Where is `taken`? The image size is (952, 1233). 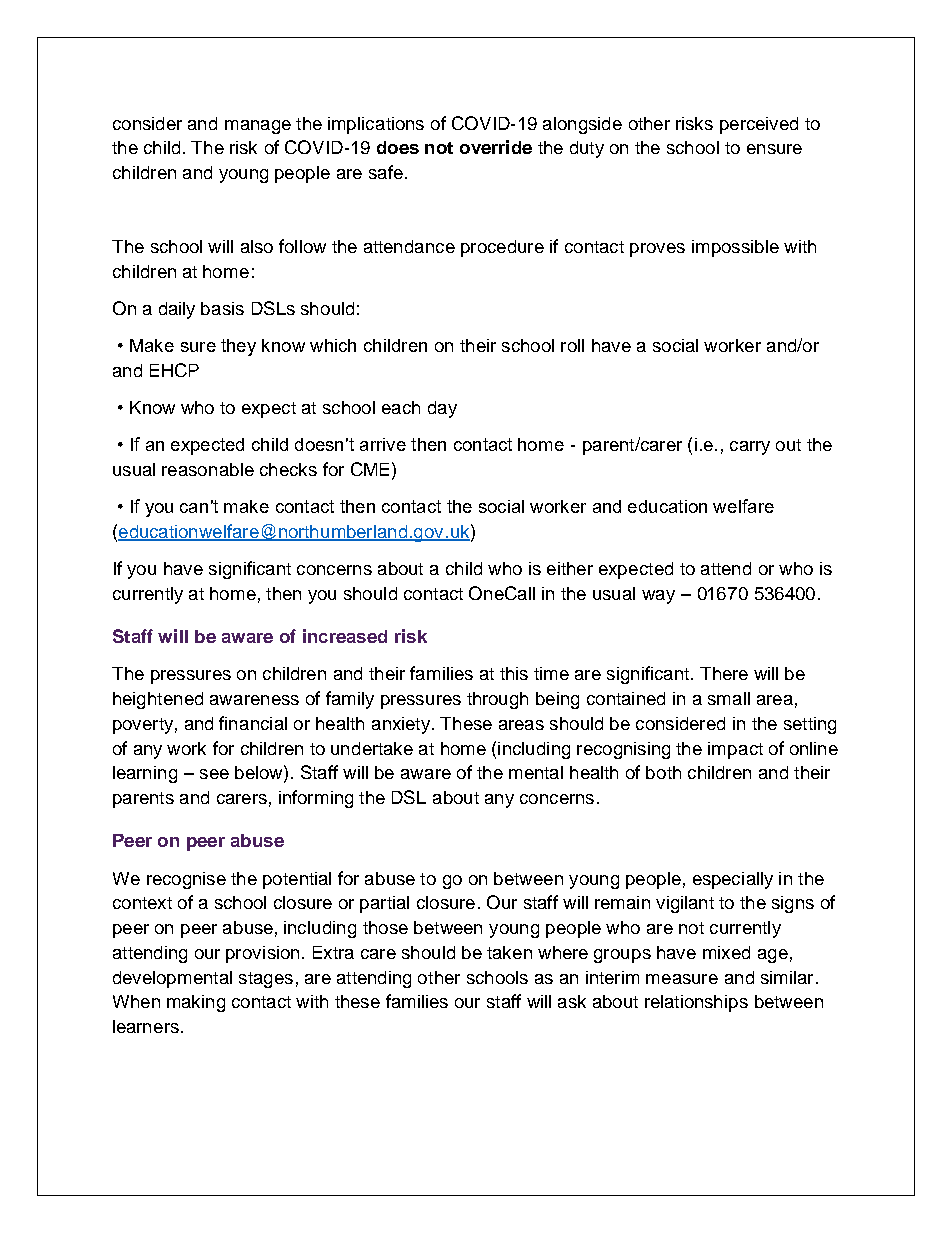 taken is located at coordinates (509, 952).
